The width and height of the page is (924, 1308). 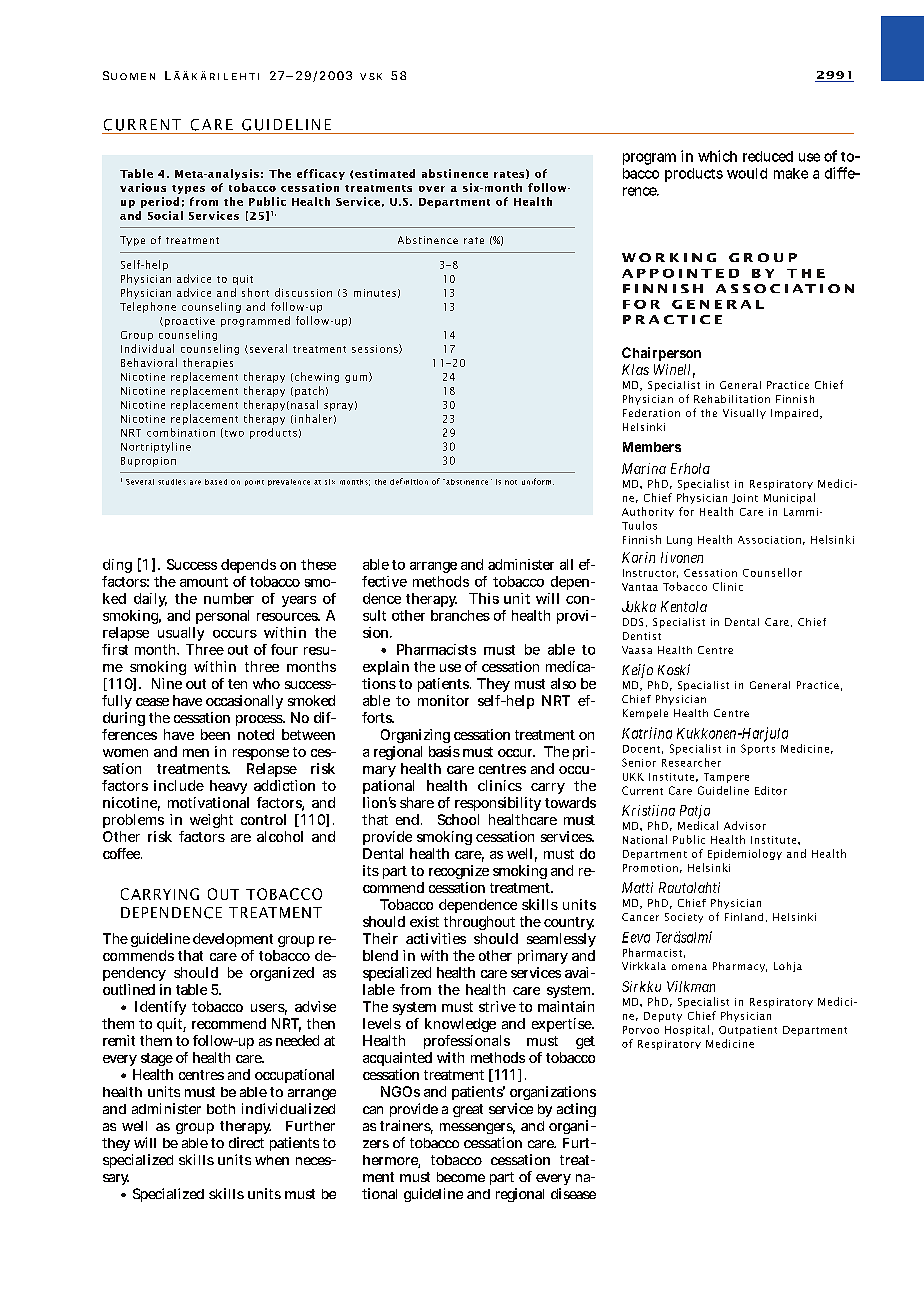 What do you see at coordinates (747, 173) in the page?
I see `would` at bounding box center [747, 173].
